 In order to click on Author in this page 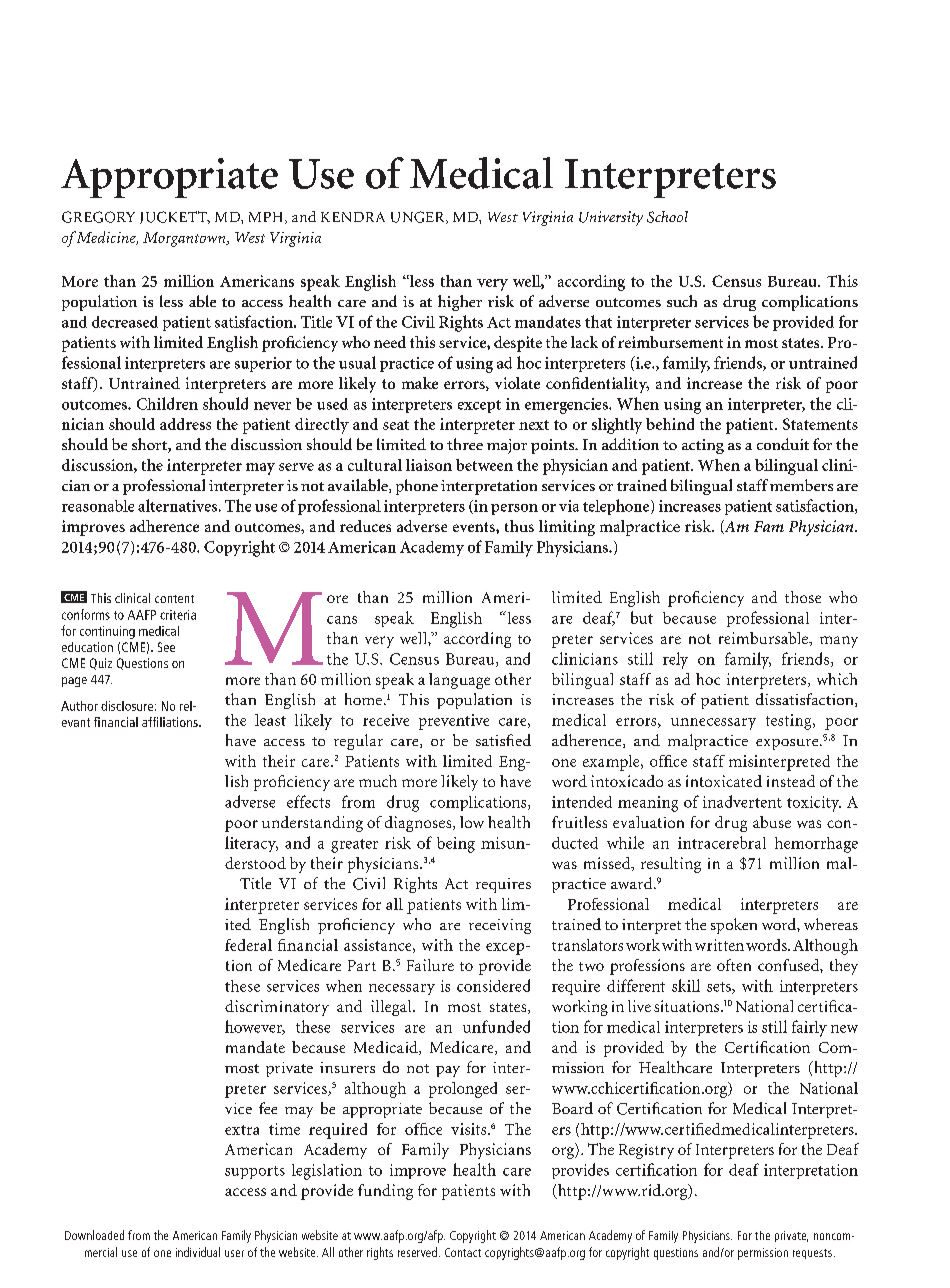, I will do `click(79, 706)`.
